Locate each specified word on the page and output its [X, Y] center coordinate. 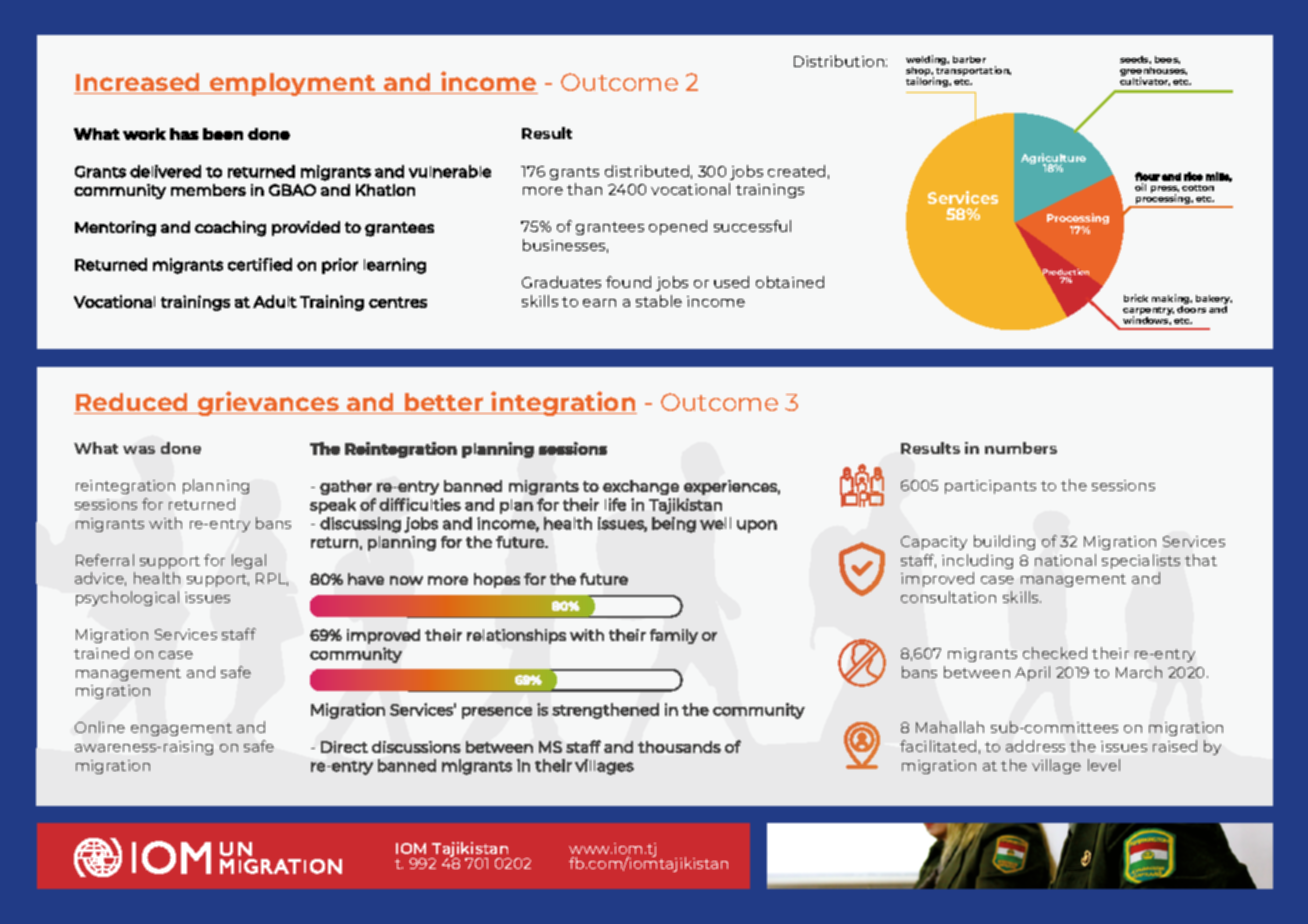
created [796, 171]
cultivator [1145, 81]
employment [292, 84]
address [1035, 746]
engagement [181, 729]
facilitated [938, 746]
